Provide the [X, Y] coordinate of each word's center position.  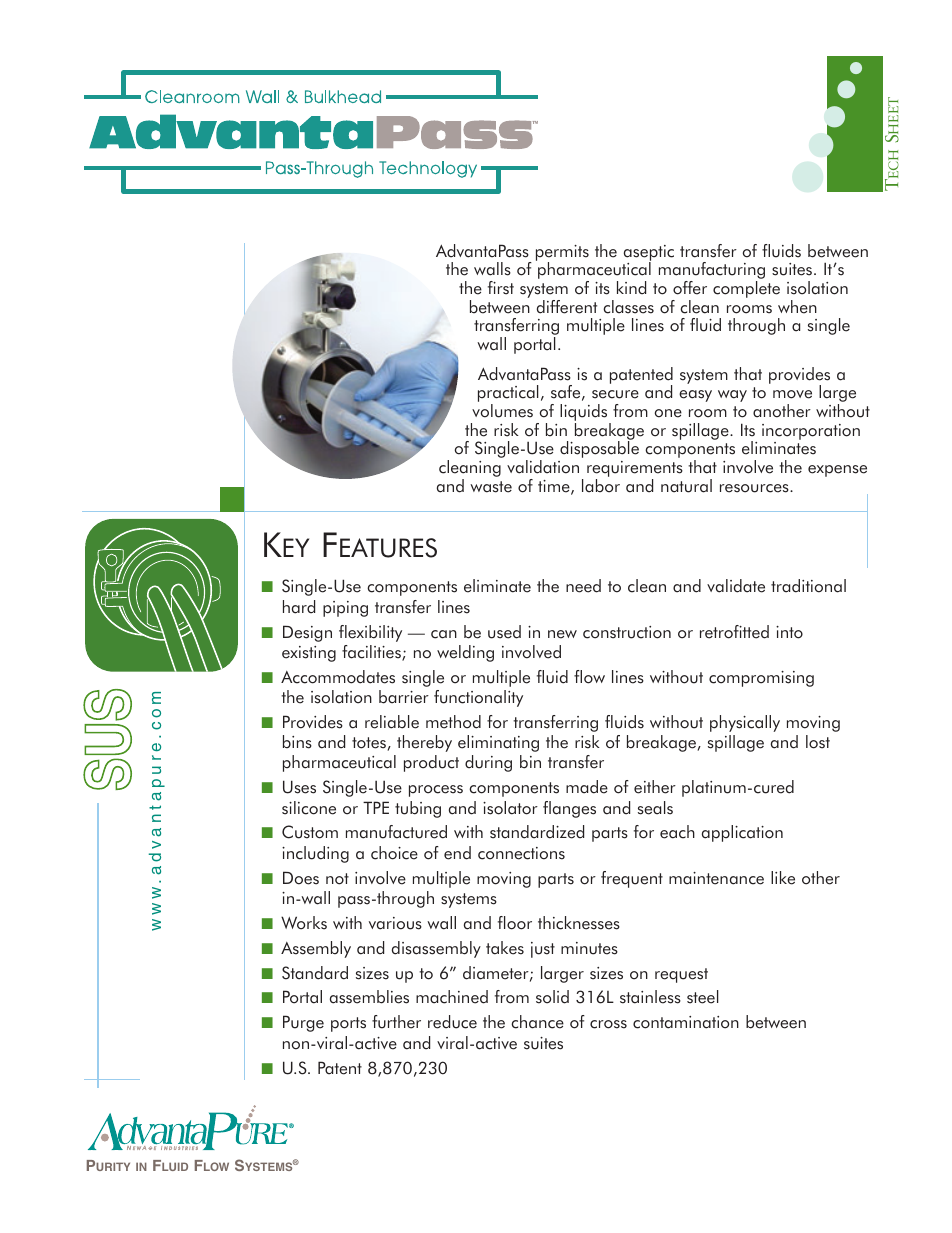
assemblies [369, 997]
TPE [376, 807]
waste [491, 487]
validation [543, 467]
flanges [569, 809]
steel [703, 997]
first [501, 288]
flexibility [370, 633]
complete [746, 289]
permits [562, 254]
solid [552, 997]
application [742, 833]
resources [755, 488]
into [789, 632]
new [562, 634]
